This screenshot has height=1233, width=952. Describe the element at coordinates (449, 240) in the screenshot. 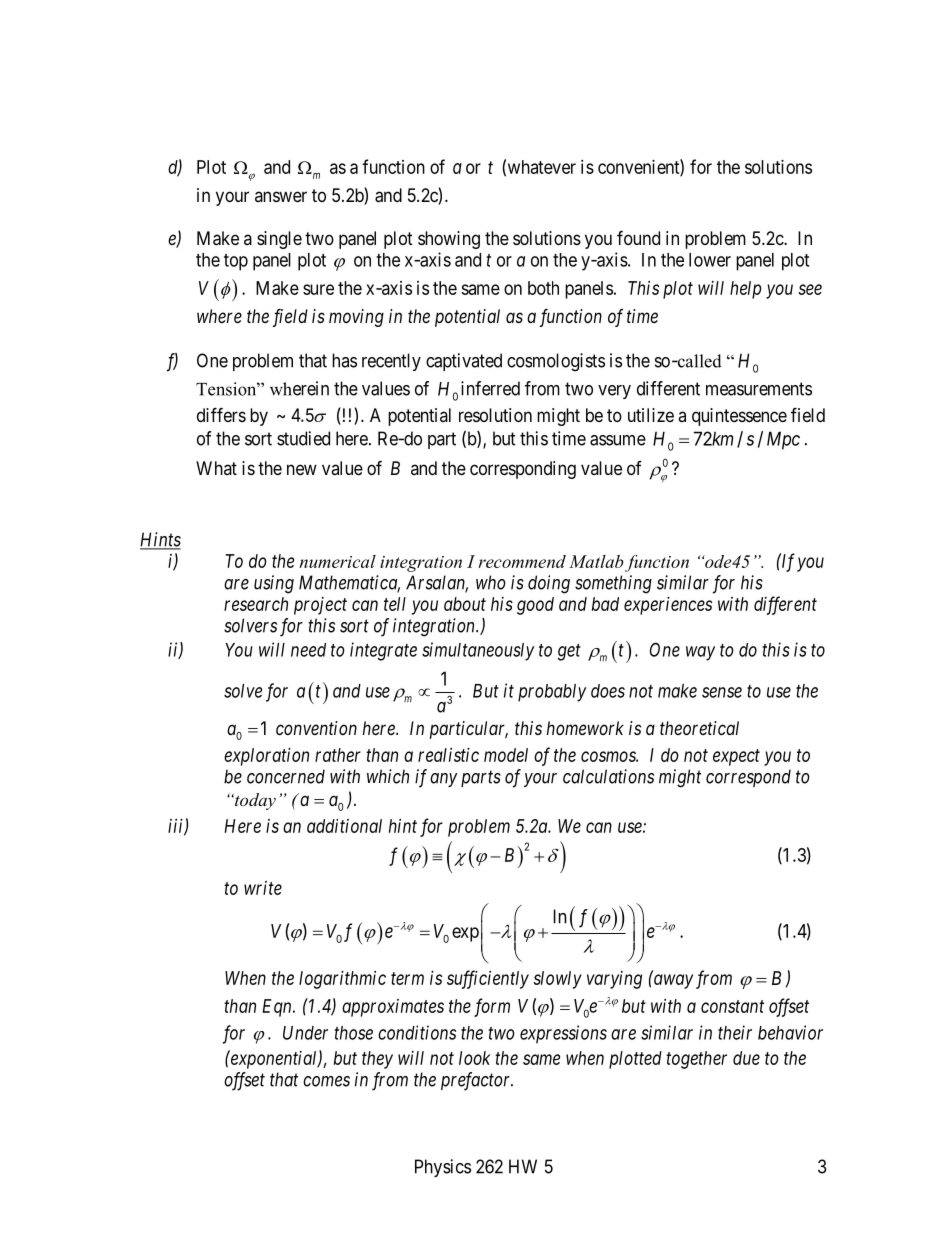

I see `showing` at that location.
